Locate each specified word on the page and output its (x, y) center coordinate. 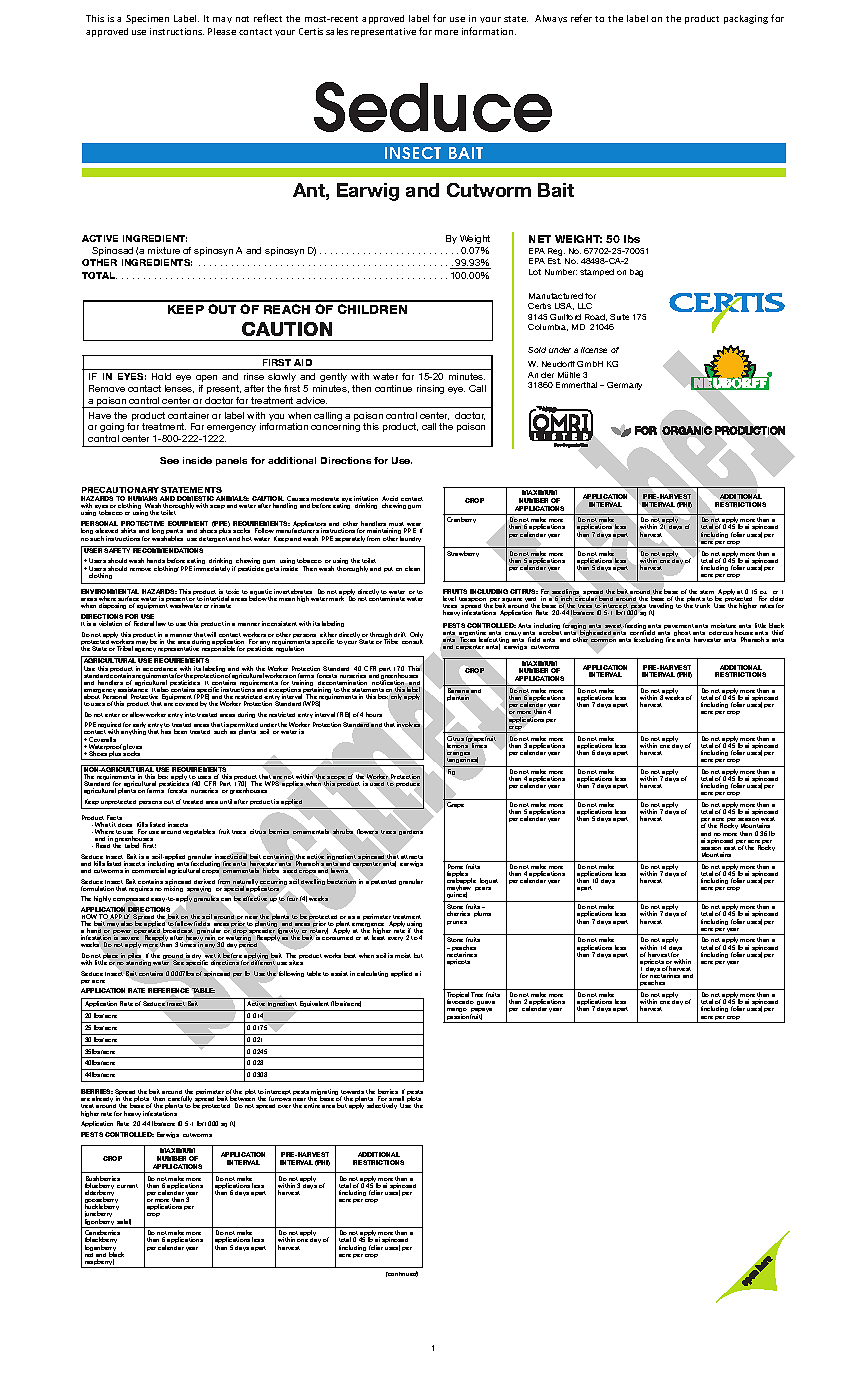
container (188, 415)
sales (337, 31)
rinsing (430, 389)
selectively (382, 1106)
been (180, 731)
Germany (624, 386)
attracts (412, 858)
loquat (489, 881)
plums (482, 914)
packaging (746, 19)
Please (222, 31)
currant (127, 1186)
